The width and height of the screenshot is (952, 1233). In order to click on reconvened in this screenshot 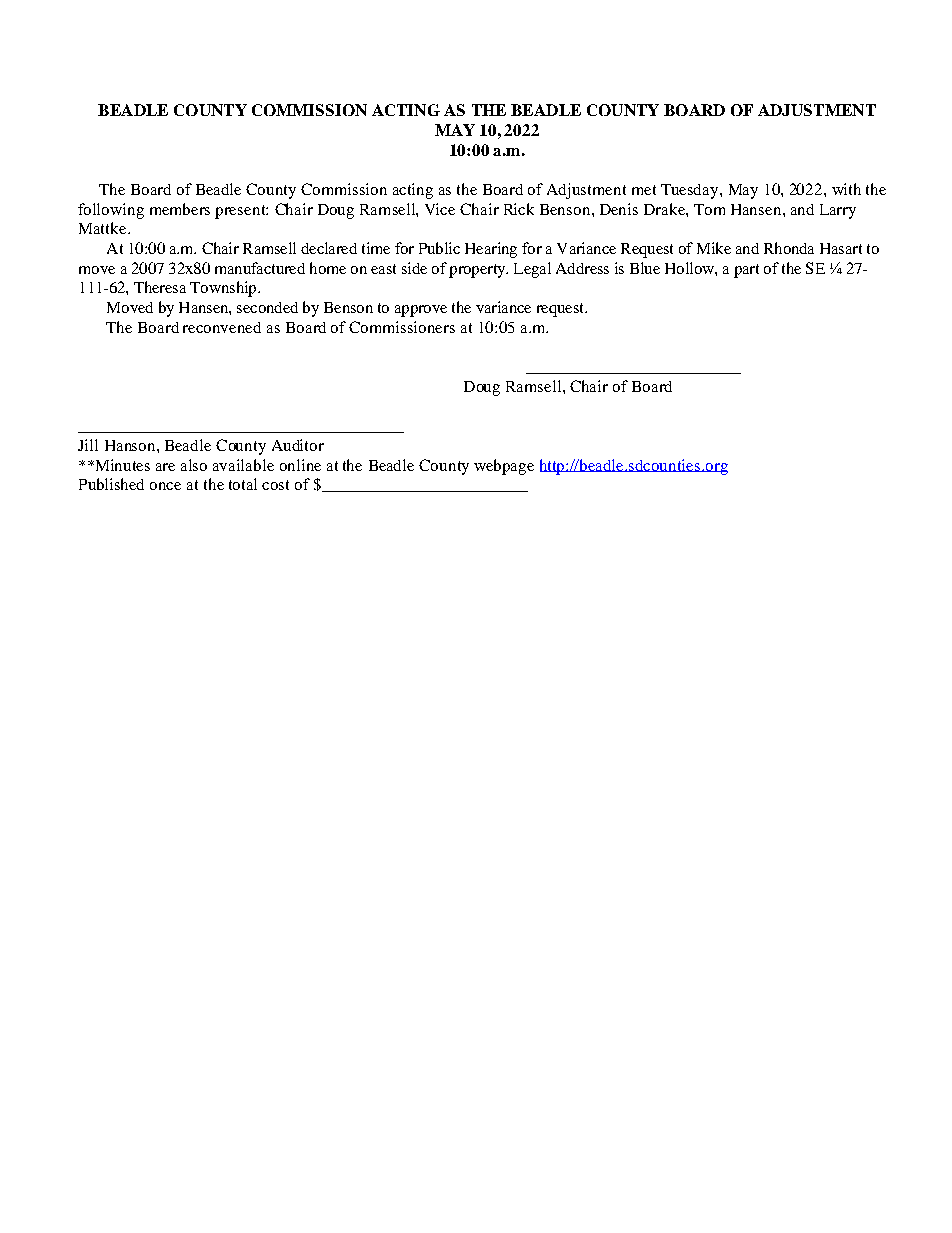, I will do `click(222, 327)`.
